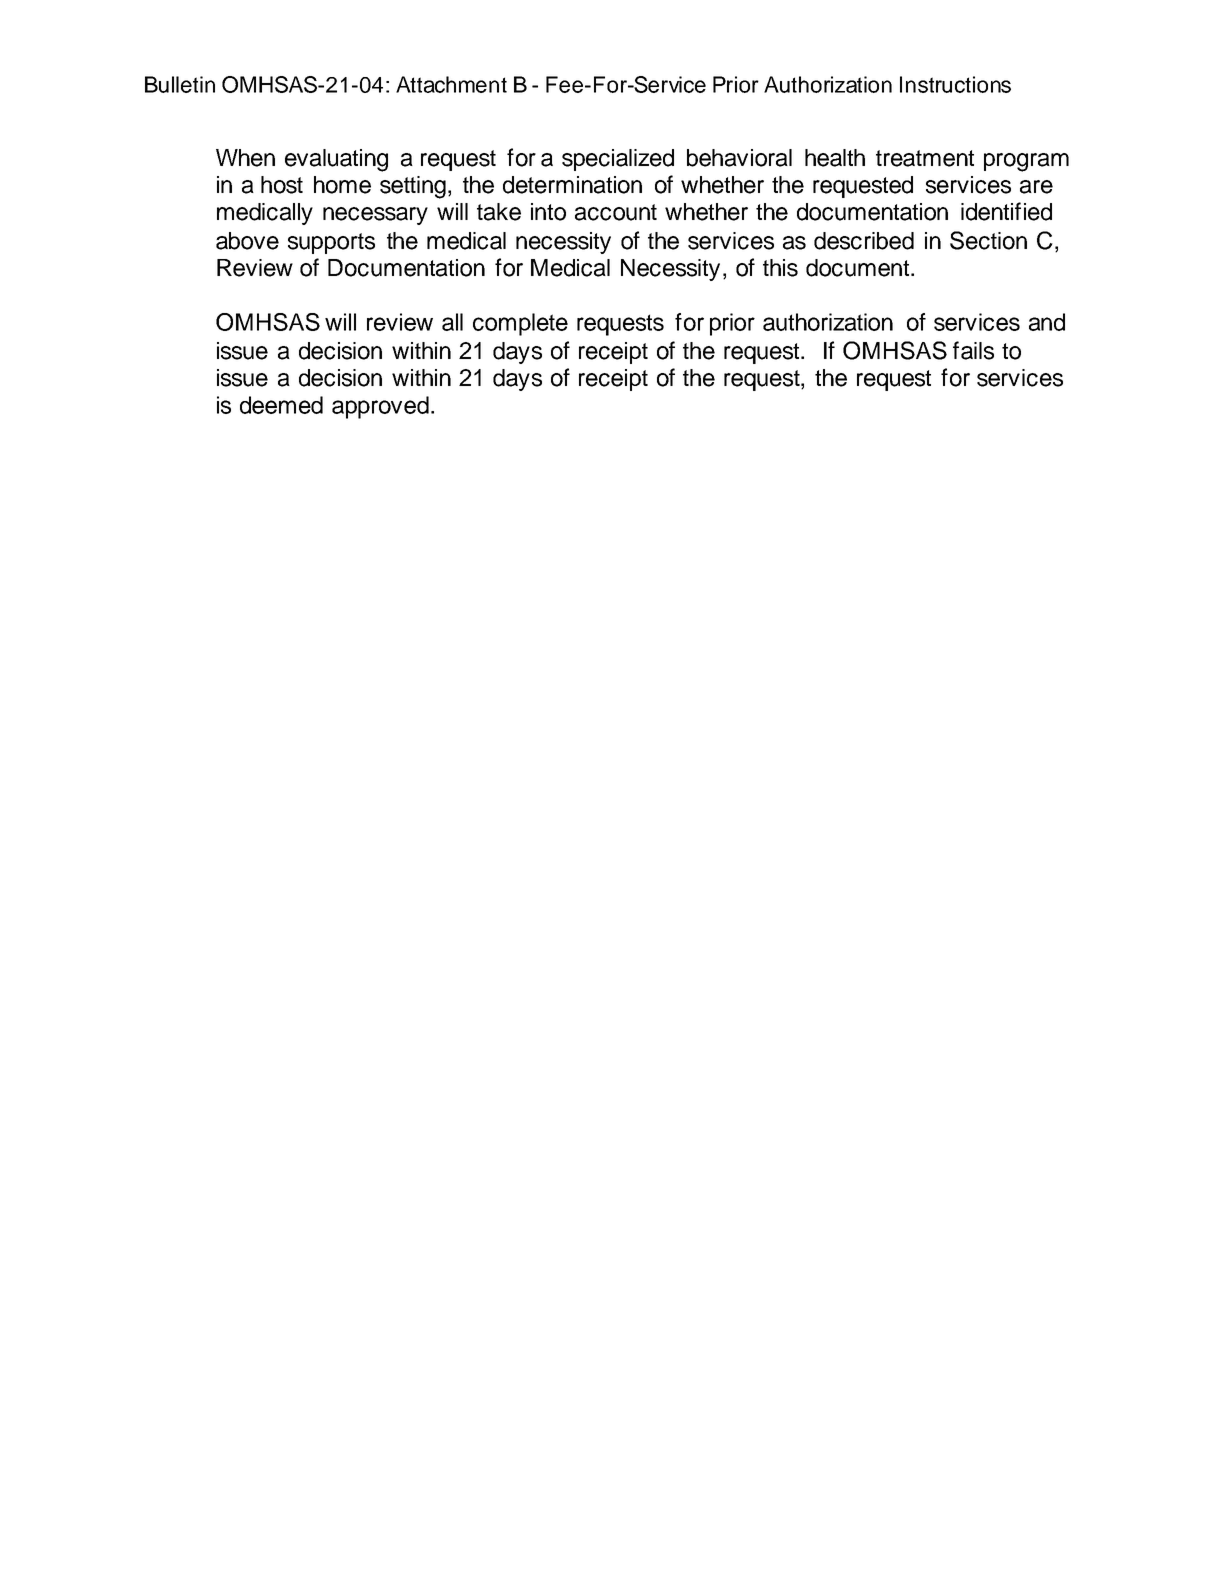 The image size is (1221, 1580). What do you see at coordinates (520, 324) in the page?
I see `complete` at bounding box center [520, 324].
